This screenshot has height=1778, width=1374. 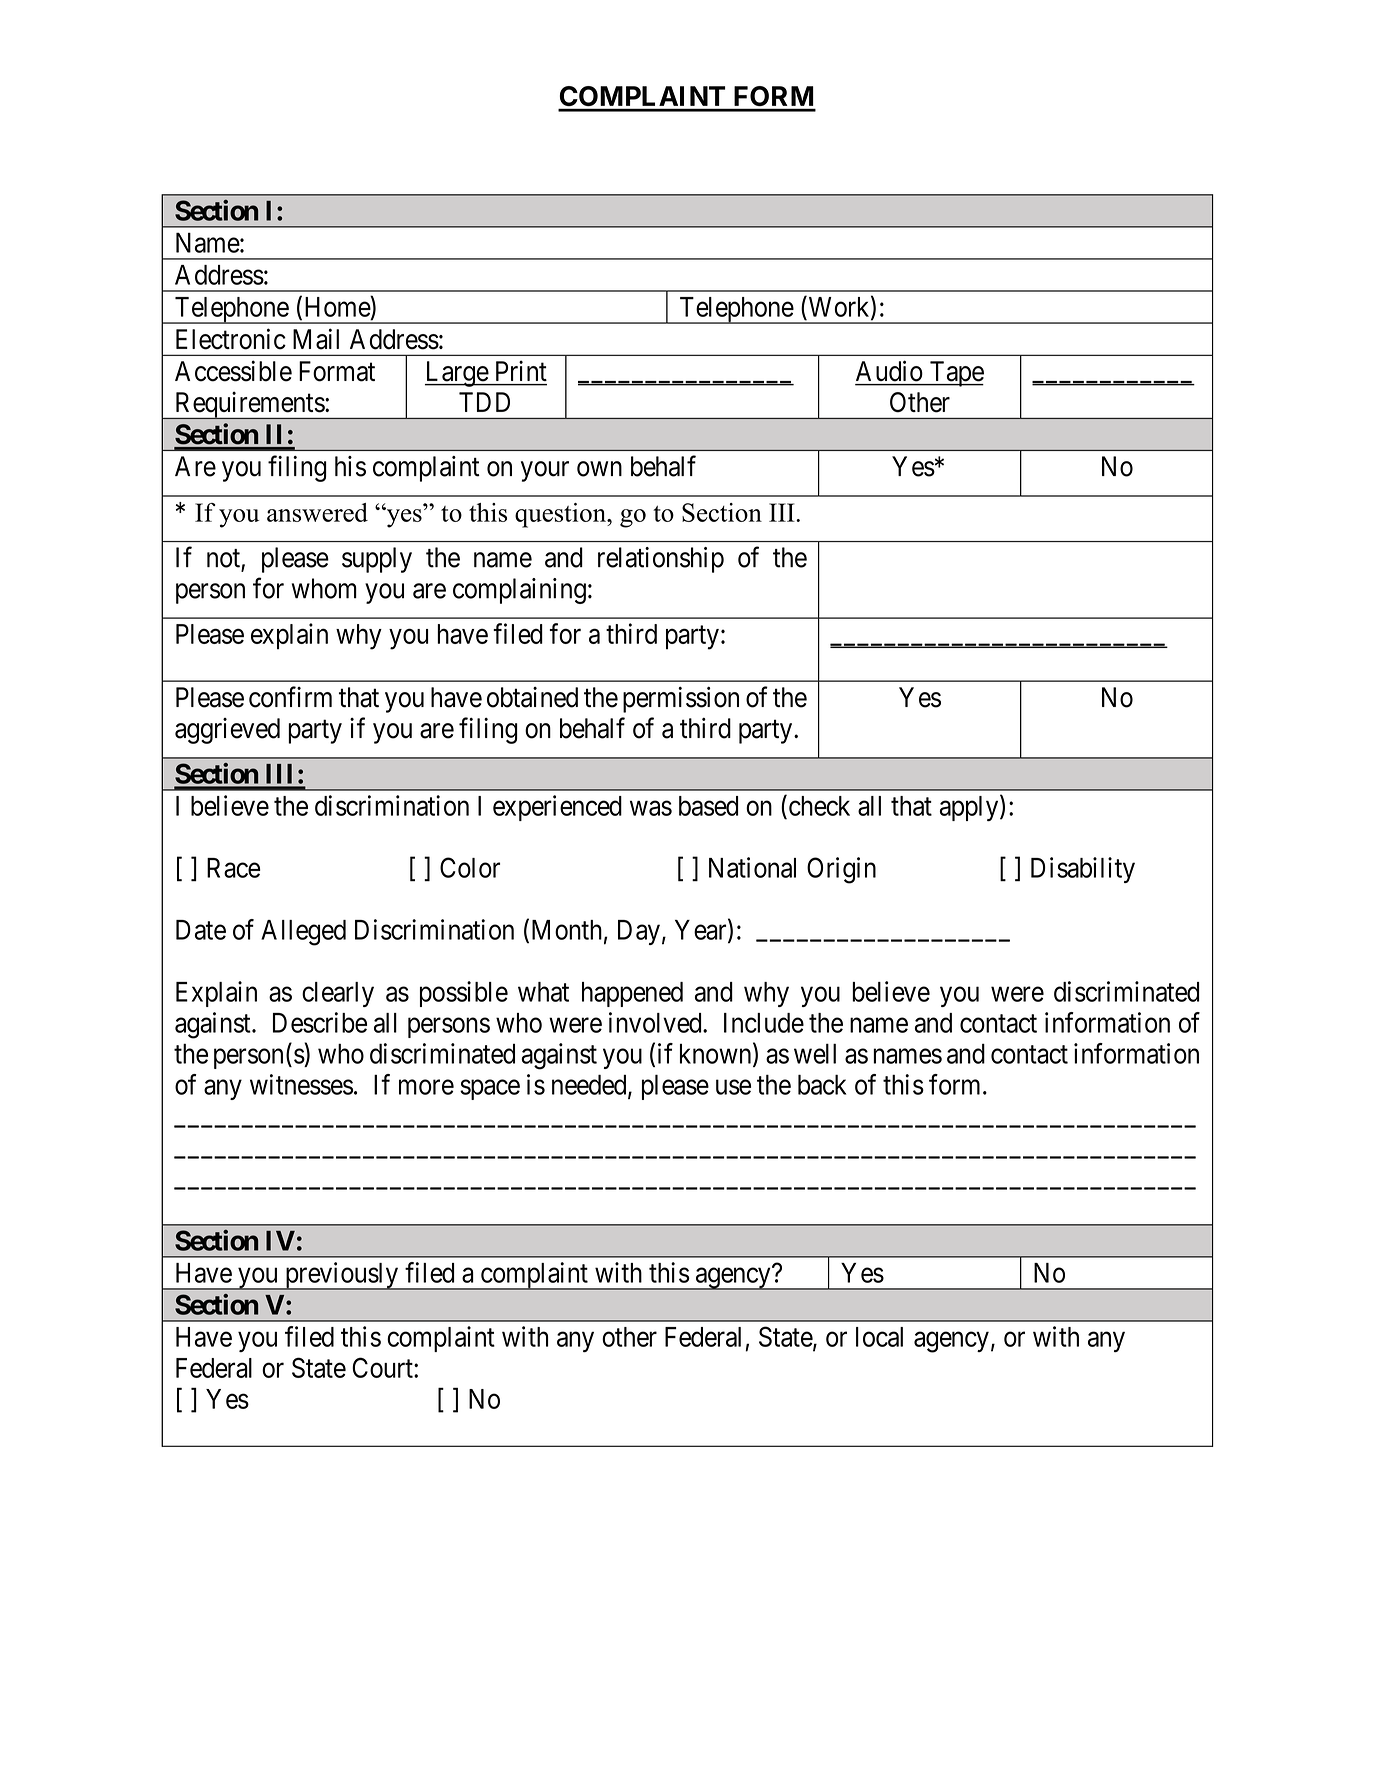 What do you see at coordinates (383, 1367) in the screenshot?
I see `Court` at bounding box center [383, 1367].
